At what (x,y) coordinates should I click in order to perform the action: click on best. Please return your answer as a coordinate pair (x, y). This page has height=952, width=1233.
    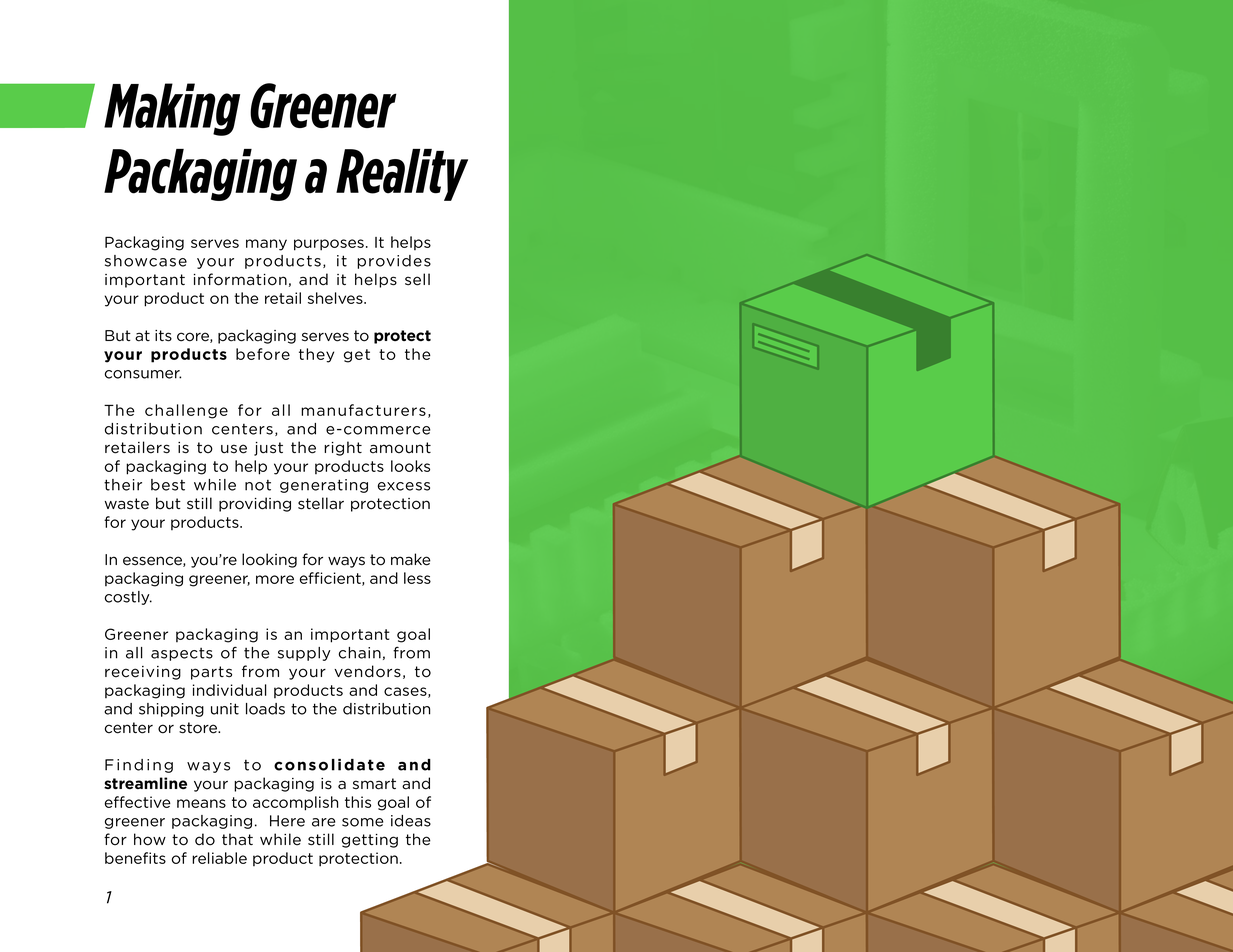
    Looking at the image, I should click on (168, 485).
